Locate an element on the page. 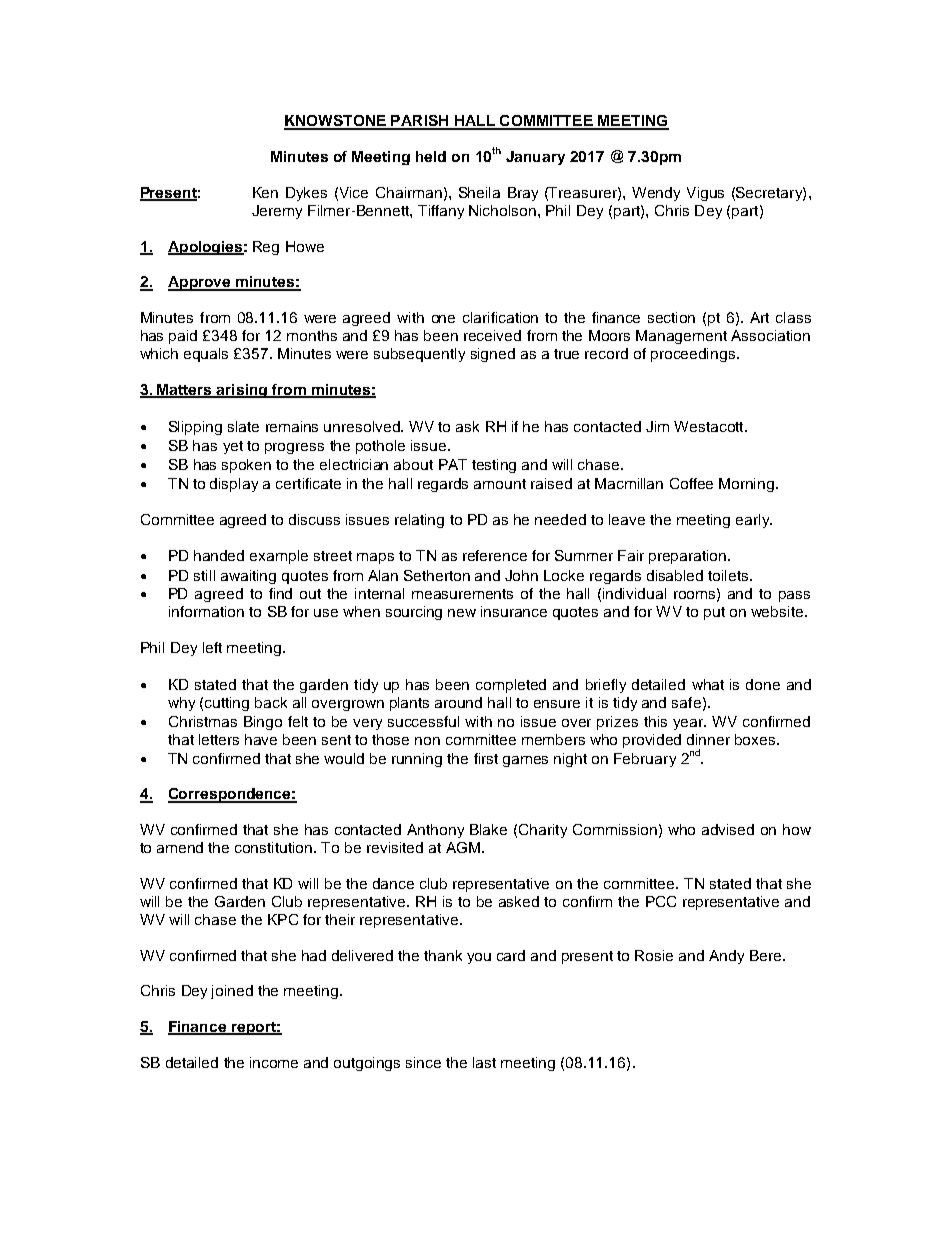 This document has width=952, height=1233. first is located at coordinates (486, 758).
